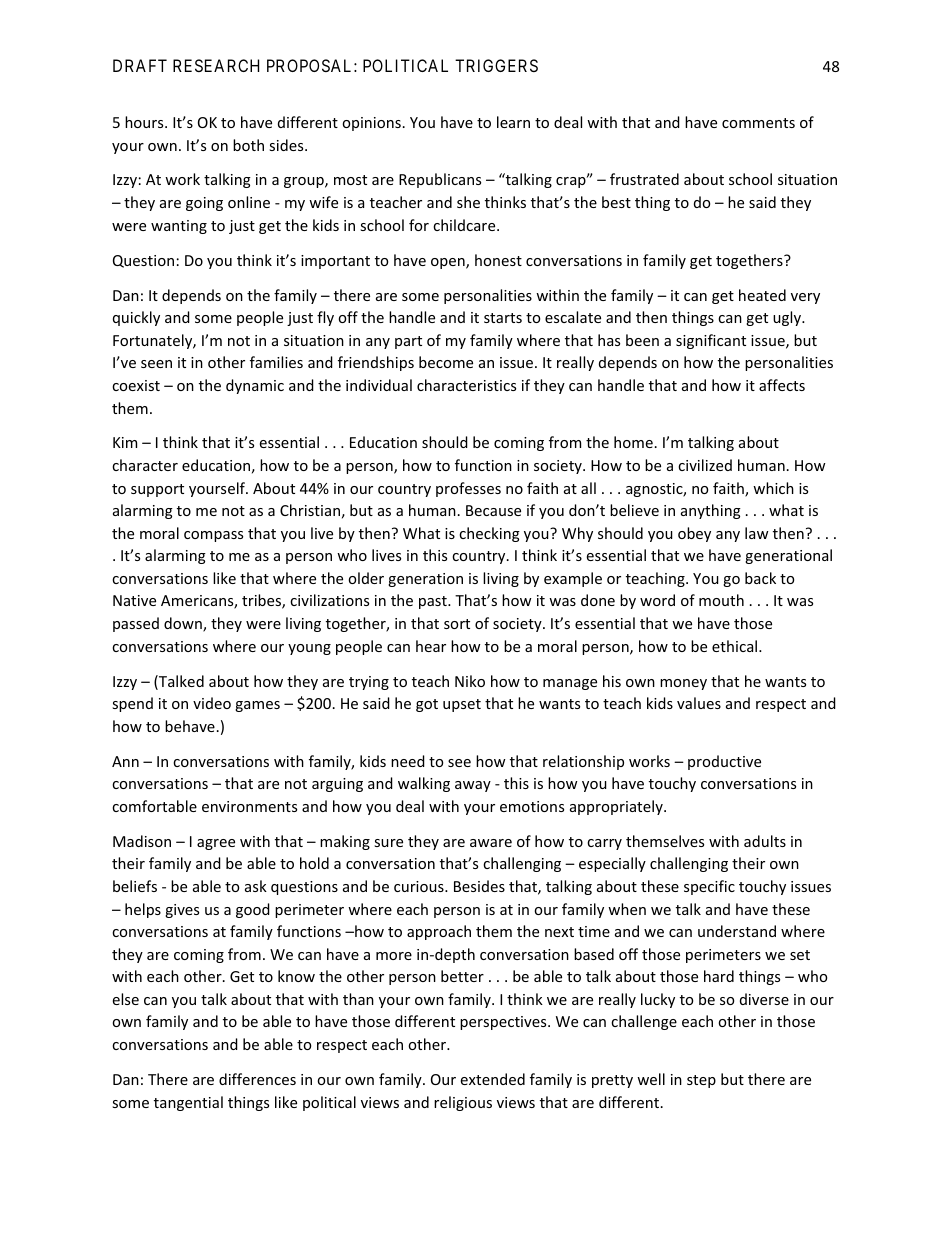 This screenshot has height=1233, width=952. I want to click on RESEARCH, so click(216, 65).
